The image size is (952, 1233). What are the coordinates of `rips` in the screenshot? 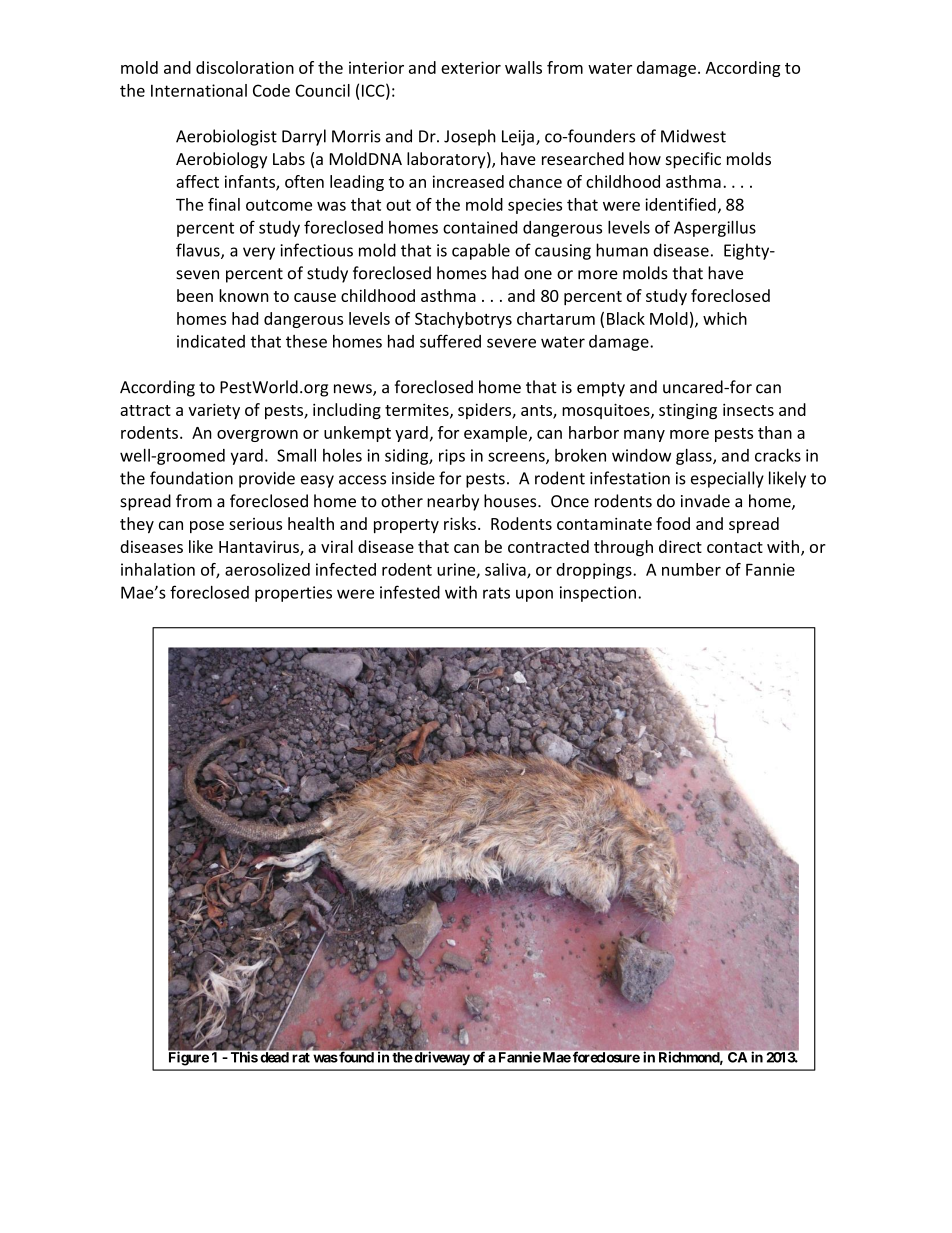 It's located at (452, 457).
